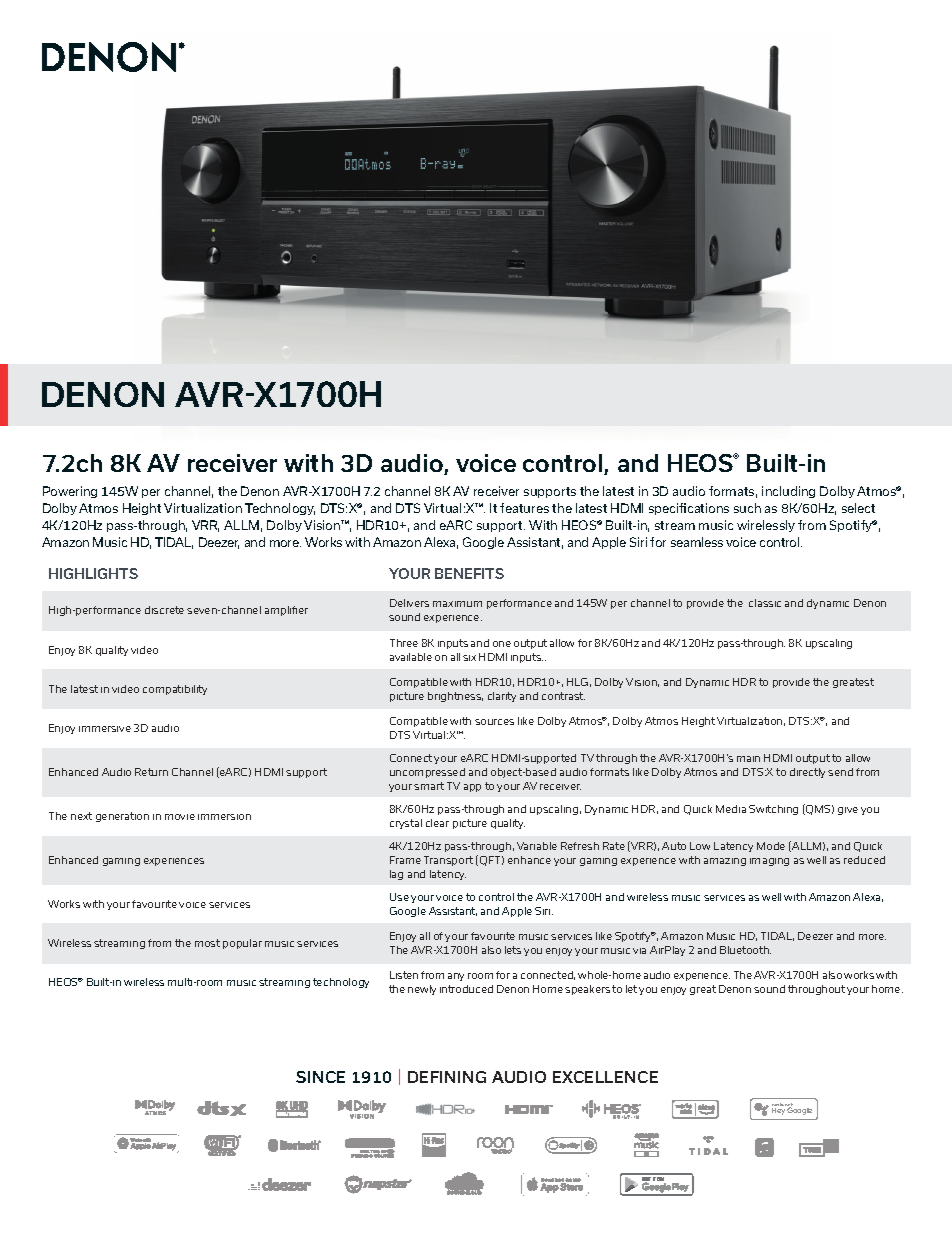 The height and width of the document is (1233, 952). What do you see at coordinates (207, 943) in the document?
I see `most` at bounding box center [207, 943].
